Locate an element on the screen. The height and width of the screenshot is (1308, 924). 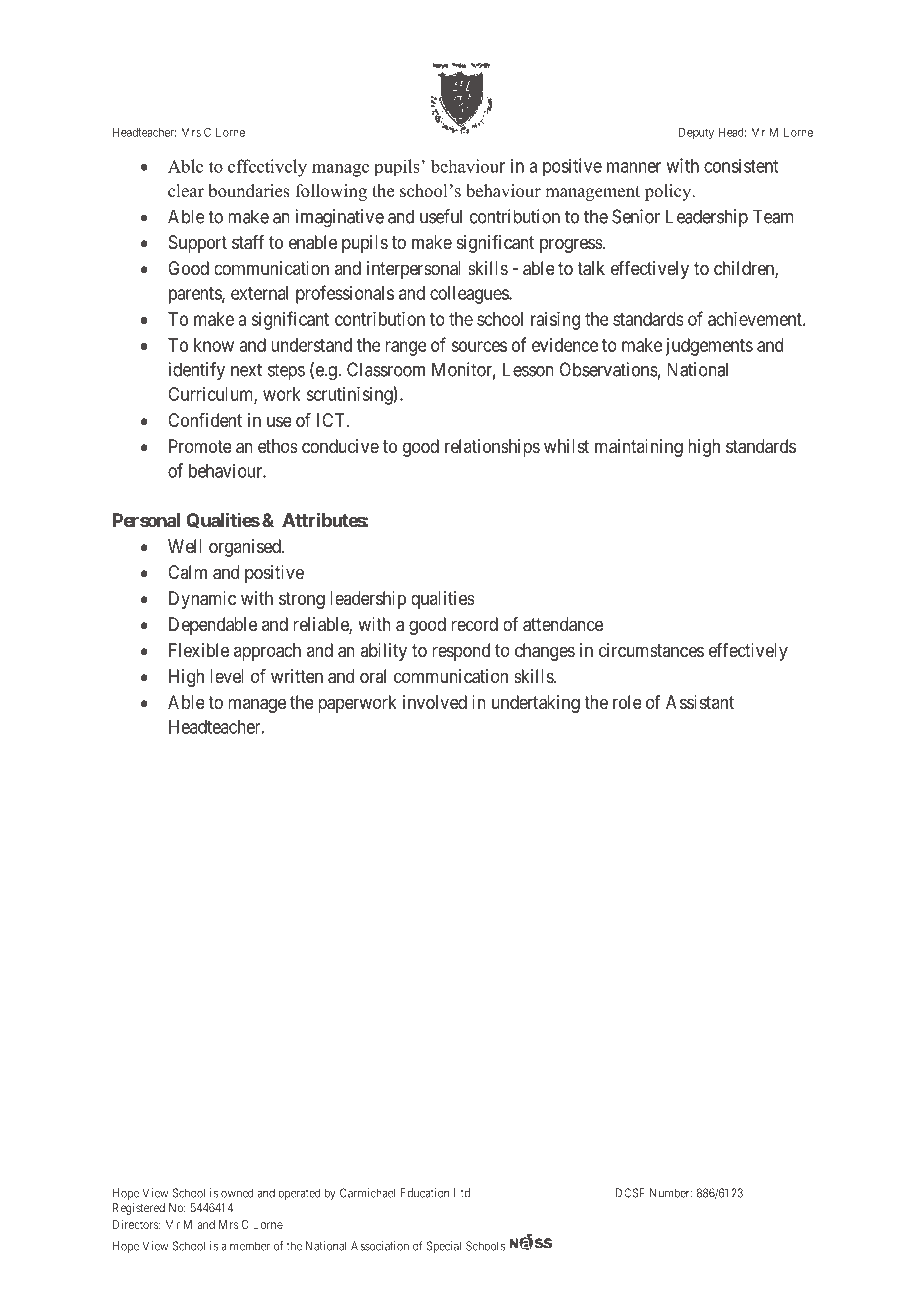
Assistant is located at coordinates (700, 702).
